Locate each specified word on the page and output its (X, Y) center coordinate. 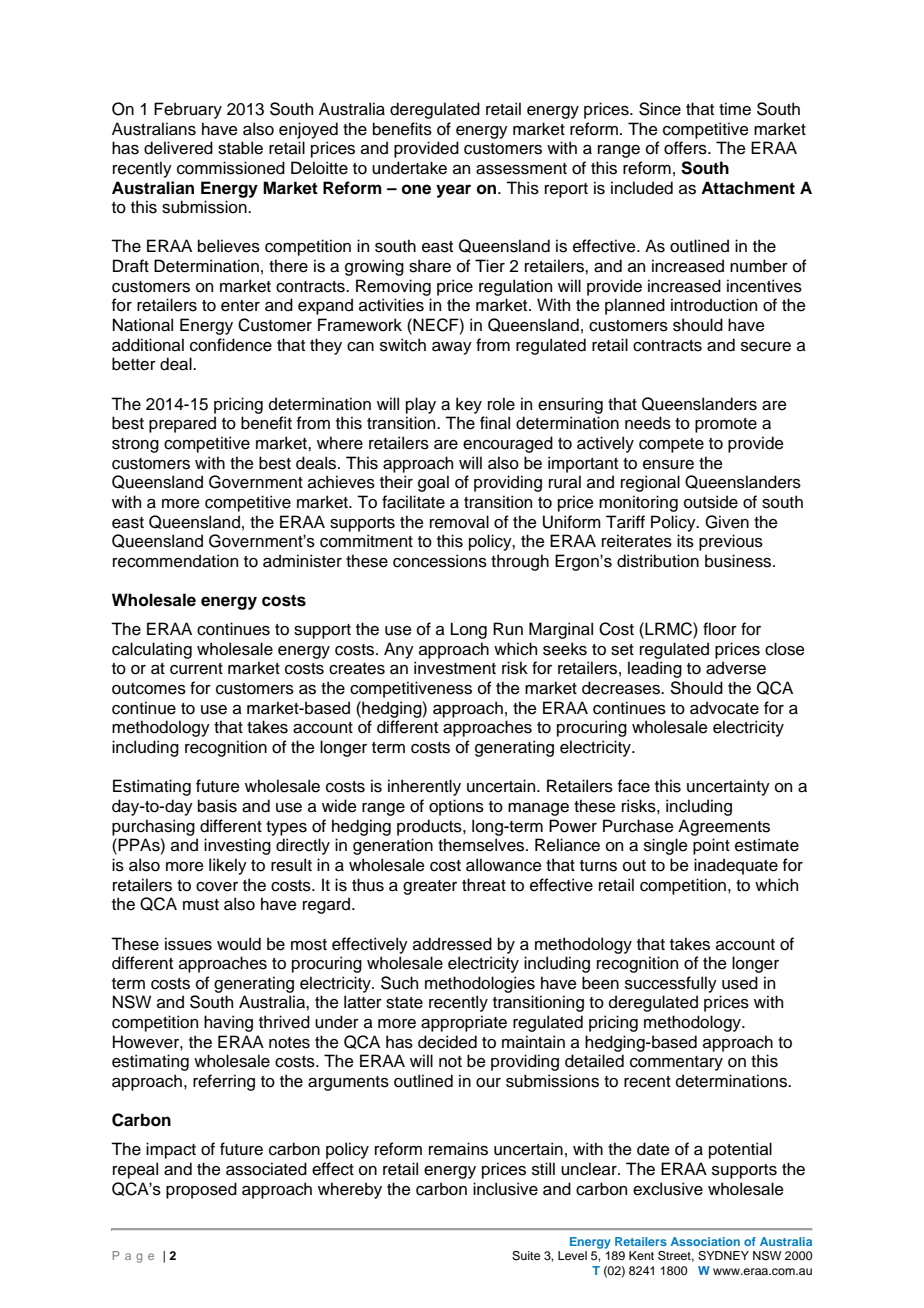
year (453, 191)
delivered (178, 148)
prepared (182, 424)
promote (726, 425)
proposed (201, 1190)
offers (686, 148)
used (740, 983)
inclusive (505, 1189)
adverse (736, 668)
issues (188, 944)
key (469, 405)
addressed (452, 944)
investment (455, 668)
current (196, 669)
